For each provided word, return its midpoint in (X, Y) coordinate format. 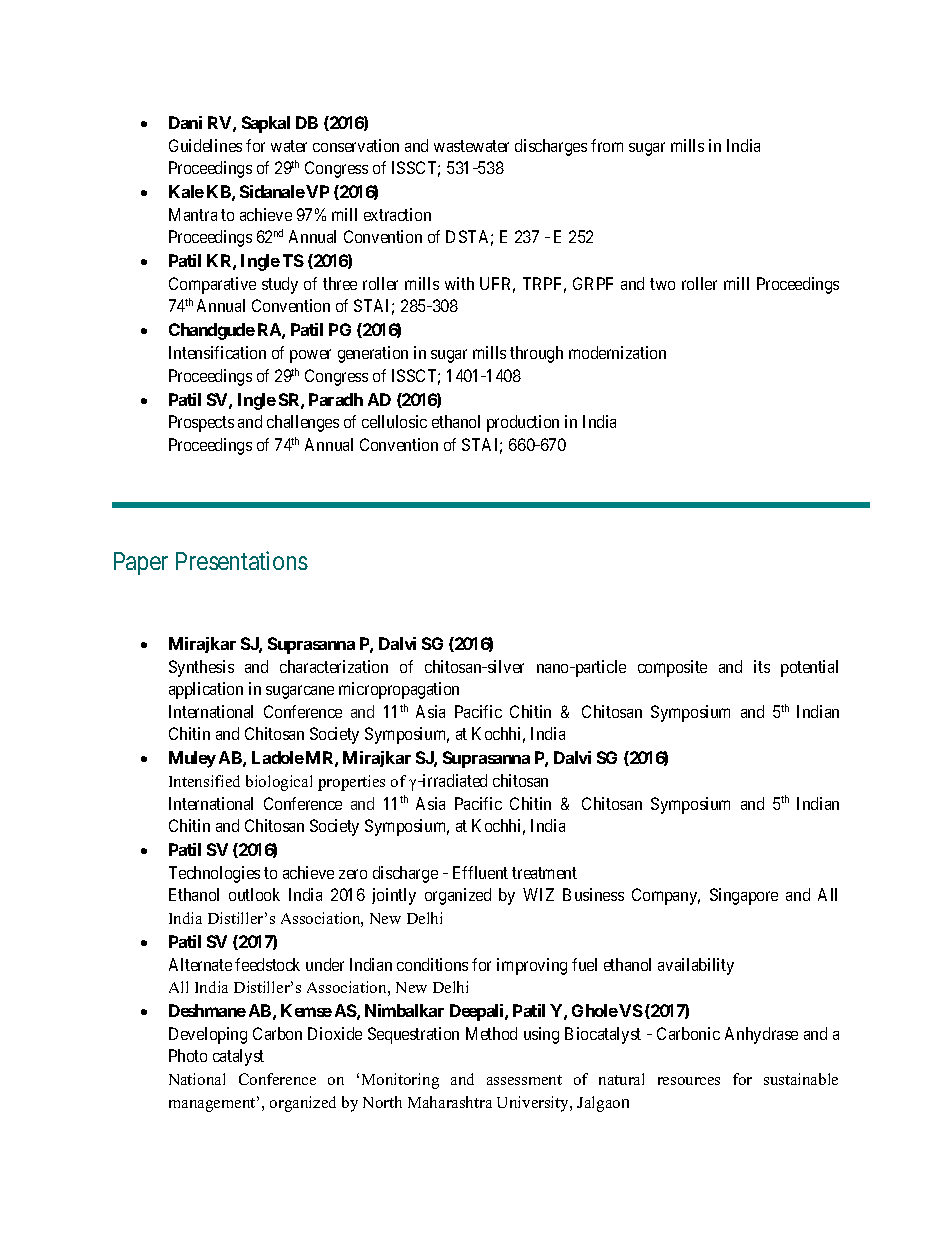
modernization (617, 352)
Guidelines (205, 145)
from (607, 145)
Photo (188, 1055)
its (762, 666)
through (536, 354)
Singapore (744, 896)
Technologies (214, 874)
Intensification (217, 352)
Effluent (480, 872)
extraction (397, 214)
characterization (334, 666)
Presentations (242, 560)
